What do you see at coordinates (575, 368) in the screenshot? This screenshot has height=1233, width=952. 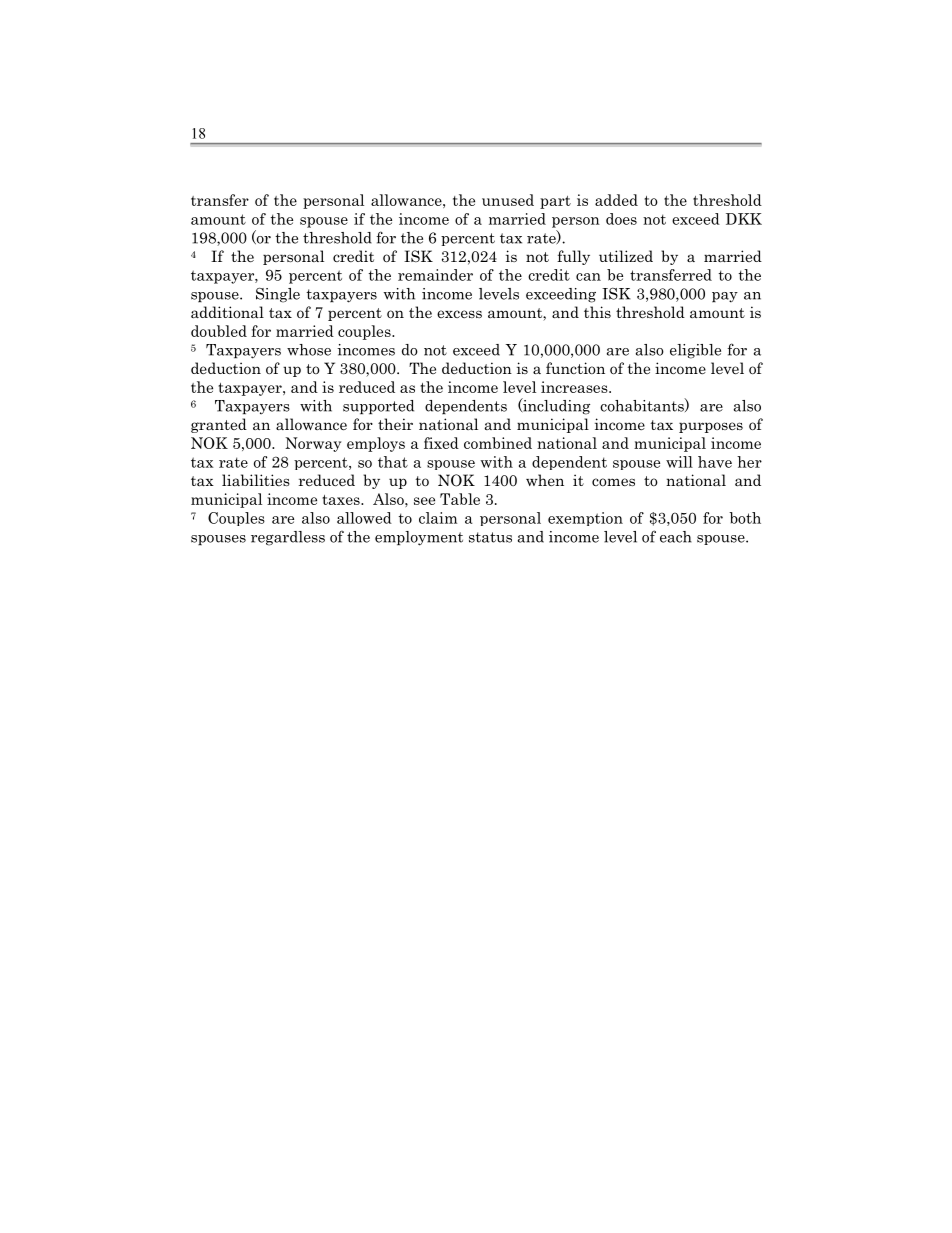 I see `function` at bounding box center [575, 368].
